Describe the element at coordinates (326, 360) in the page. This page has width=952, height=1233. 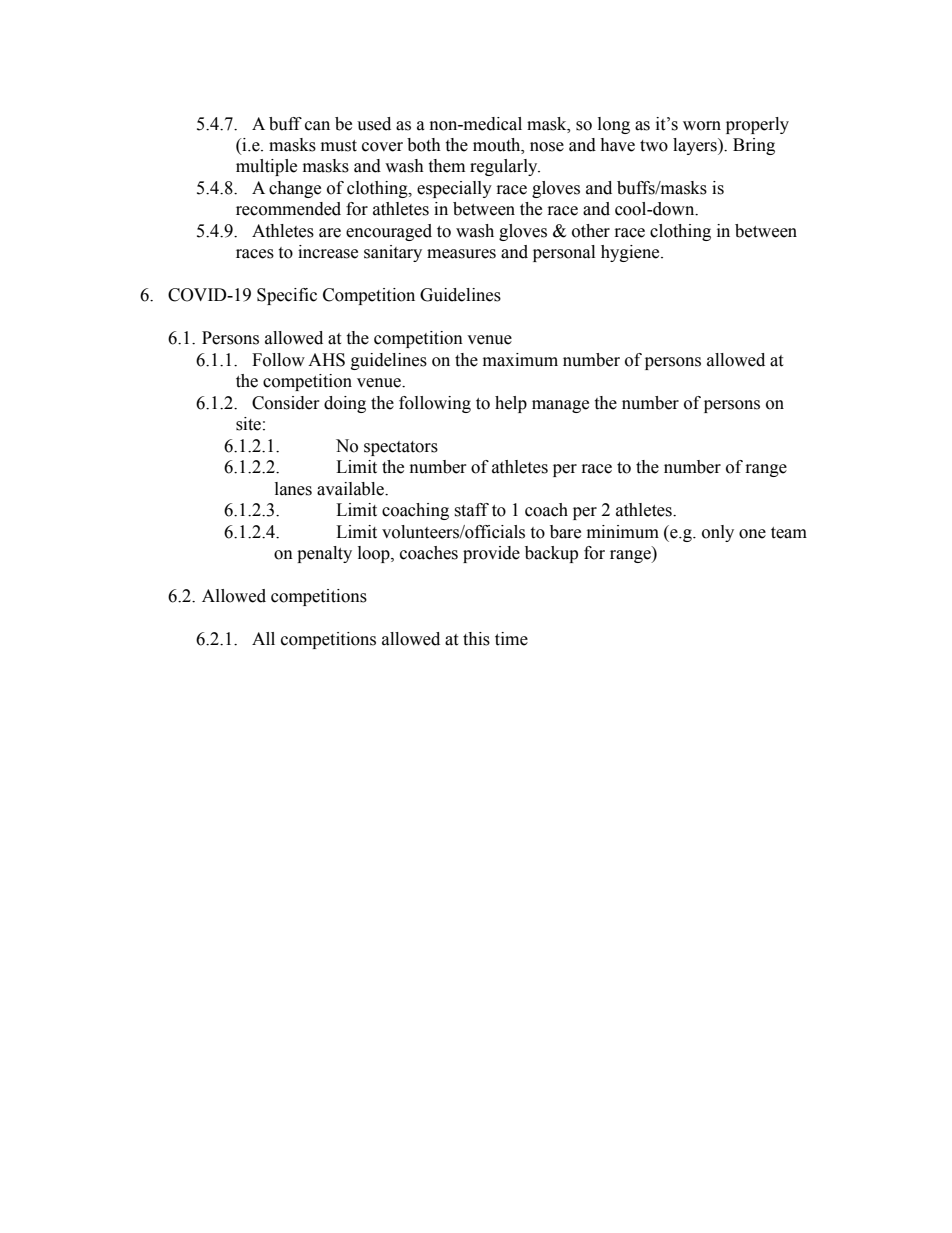
I see `AHS` at that location.
